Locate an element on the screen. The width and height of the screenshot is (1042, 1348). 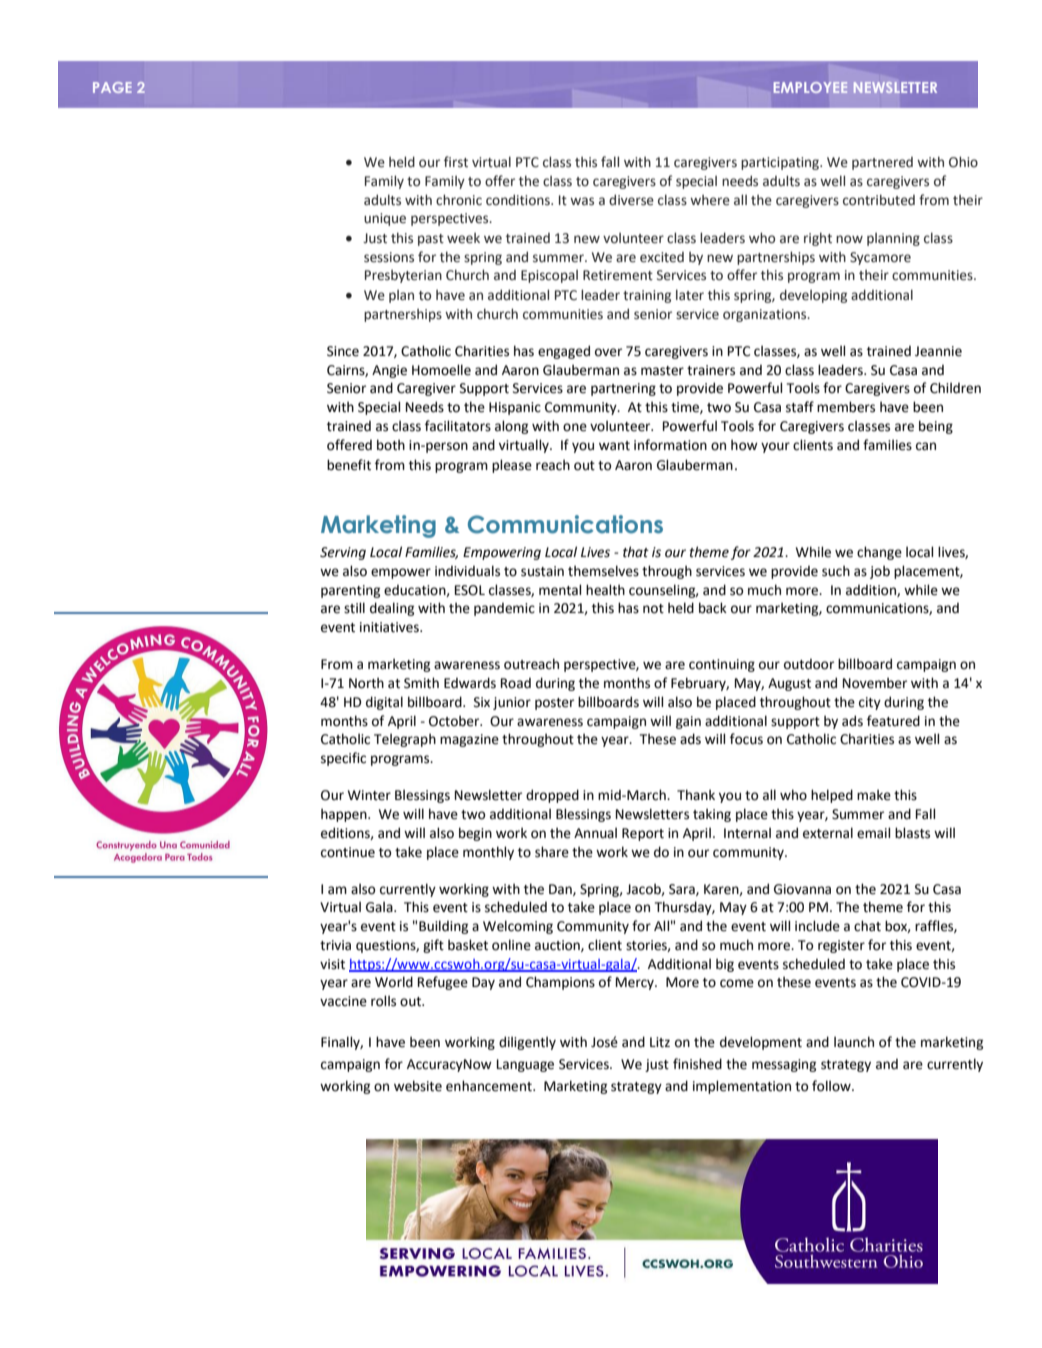
parenting is located at coordinates (350, 591).
